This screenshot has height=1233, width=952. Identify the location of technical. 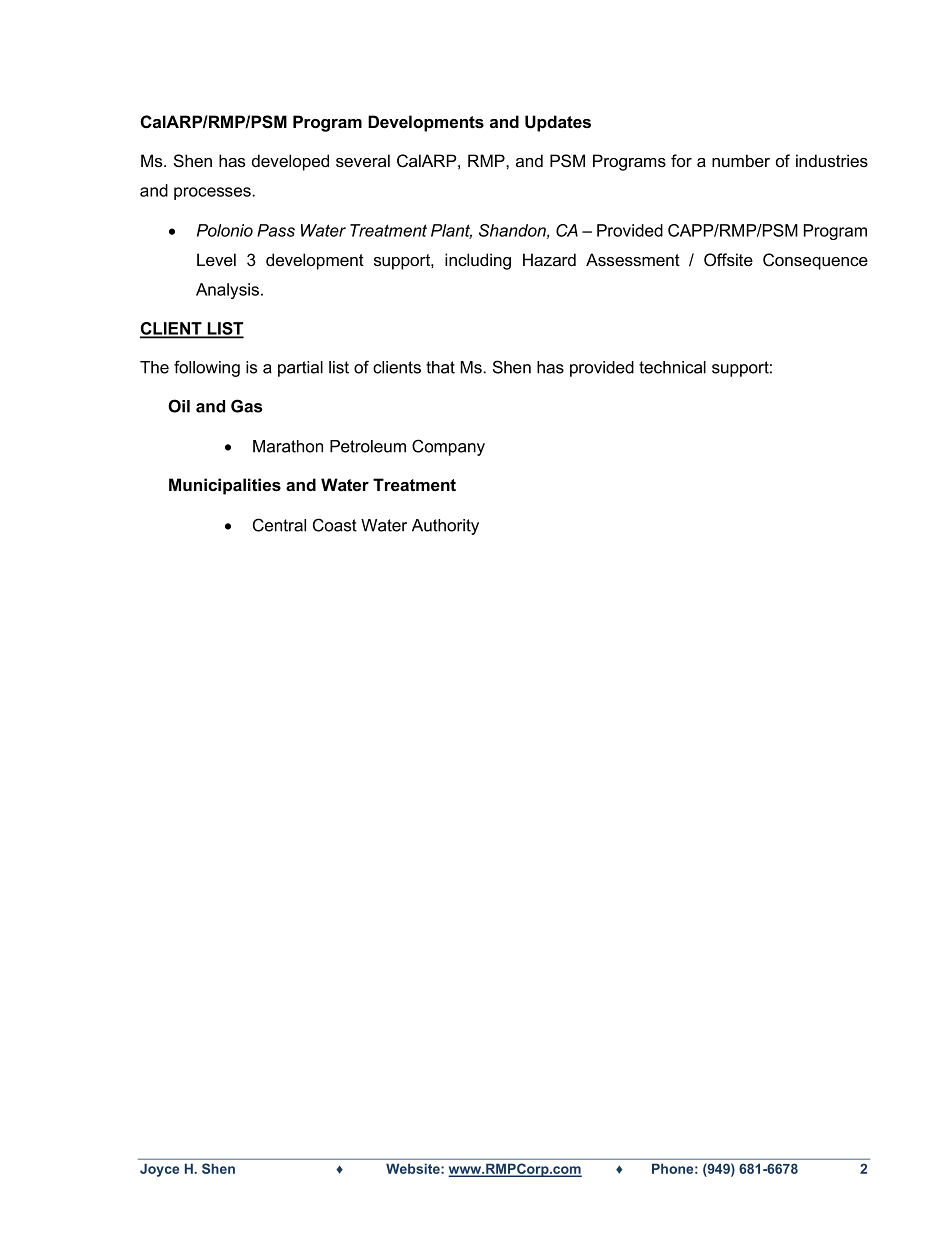
(672, 367).
